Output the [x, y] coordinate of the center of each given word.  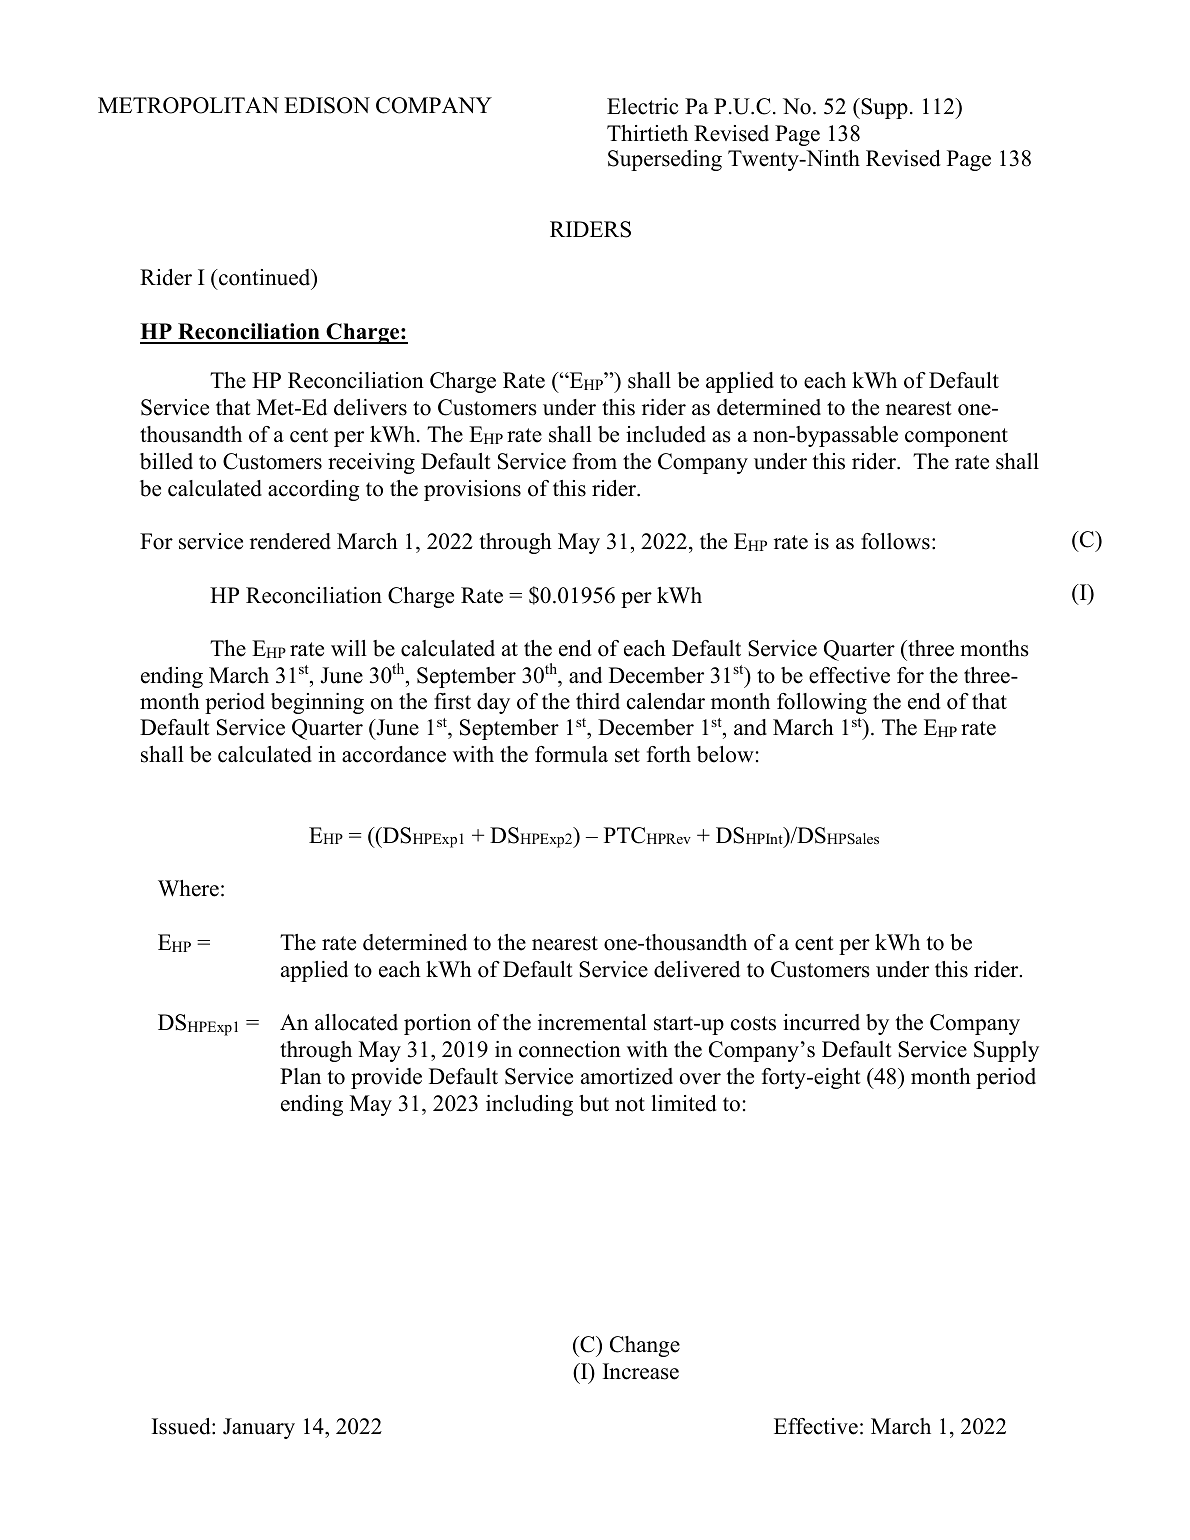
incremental [592, 1022]
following [822, 703]
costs [753, 1023]
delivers [370, 407]
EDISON [327, 105]
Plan [300, 1076]
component [956, 437]
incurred [821, 1022]
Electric [642, 106]
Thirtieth [647, 133]
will [349, 648]
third [598, 701]
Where [188, 888]
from [595, 461]
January [259, 1428]
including [529, 1105]
